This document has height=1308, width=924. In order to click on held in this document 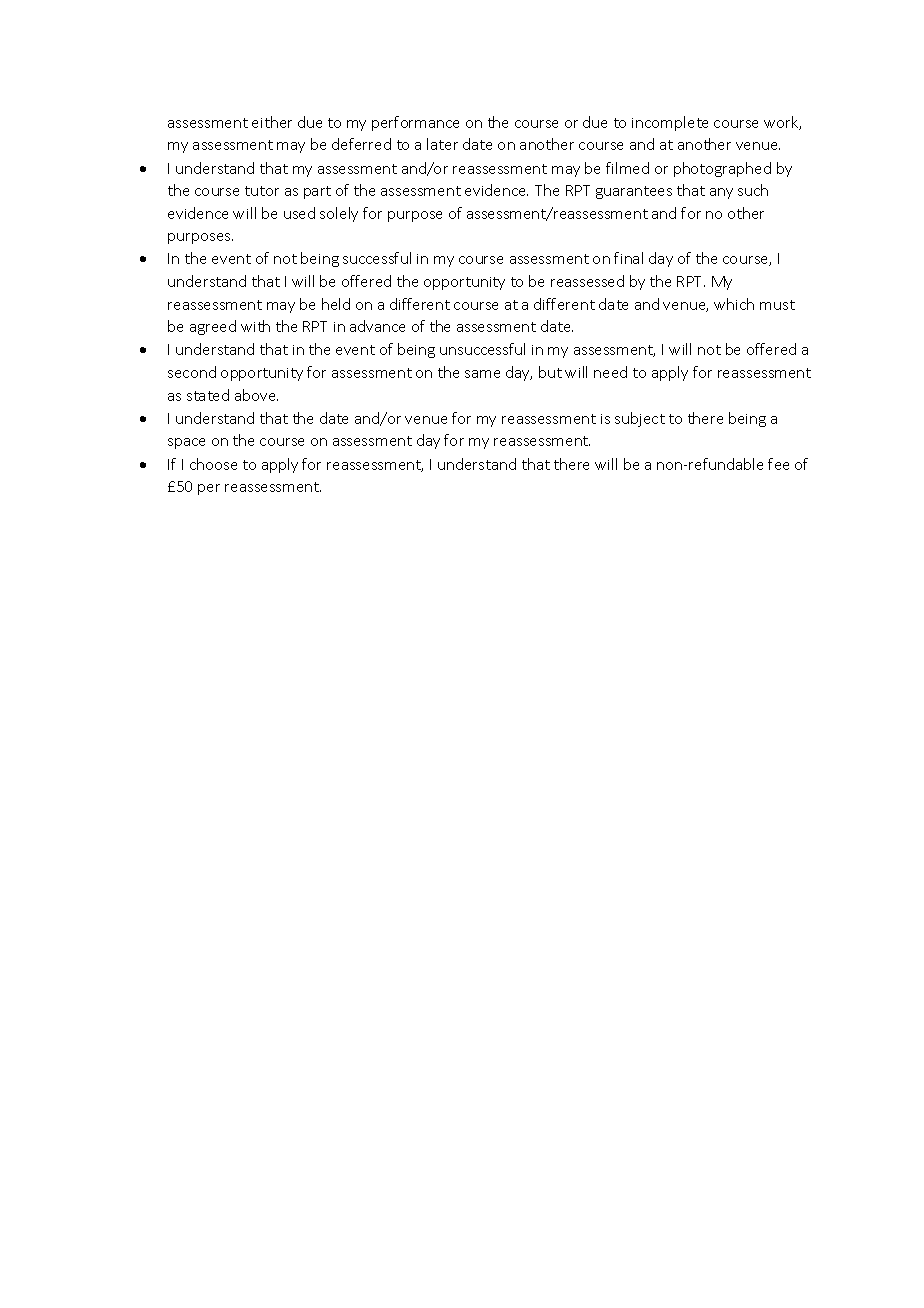, I will do `click(336, 304)`.
